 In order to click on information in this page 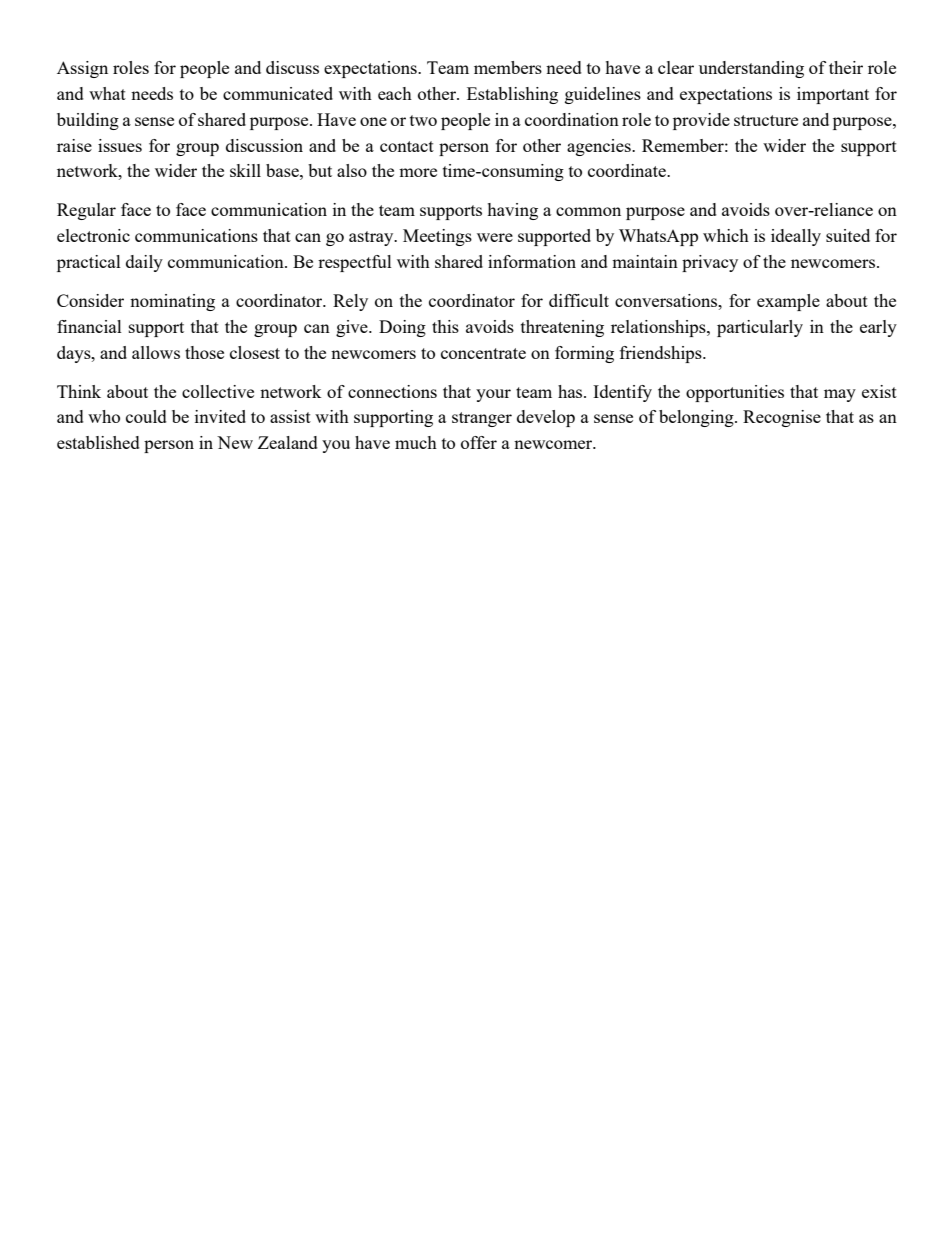, I will do `click(532, 261)`.
